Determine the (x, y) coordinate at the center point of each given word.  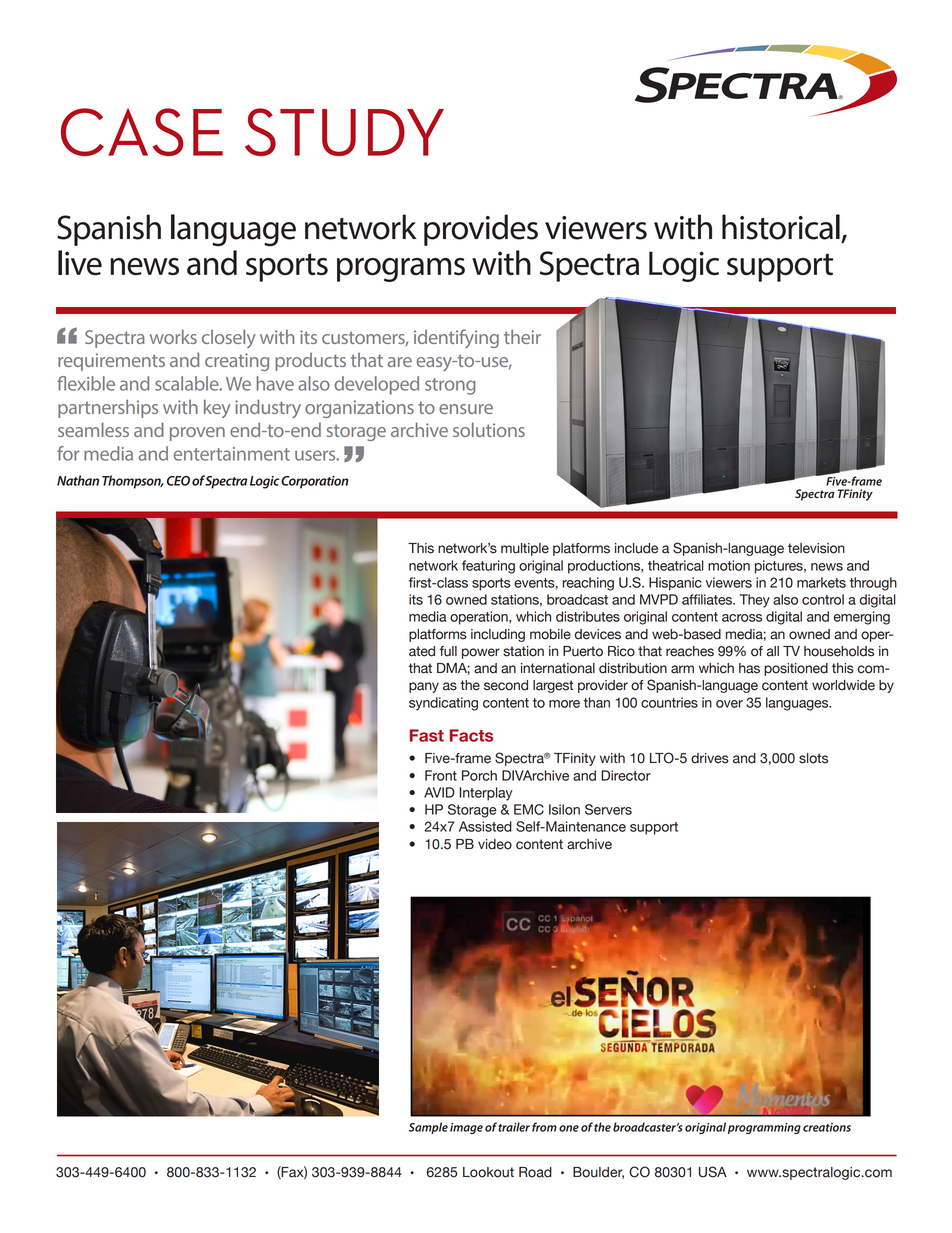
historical (781, 227)
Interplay (486, 794)
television (816, 548)
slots (813, 758)
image (466, 1128)
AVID (439, 792)
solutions (489, 429)
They (754, 601)
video (495, 844)
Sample (428, 1128)
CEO (178, 481)
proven (197, 434)
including (498, 635)
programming (764, 1128)
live (80, 262)
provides (481, 230)
